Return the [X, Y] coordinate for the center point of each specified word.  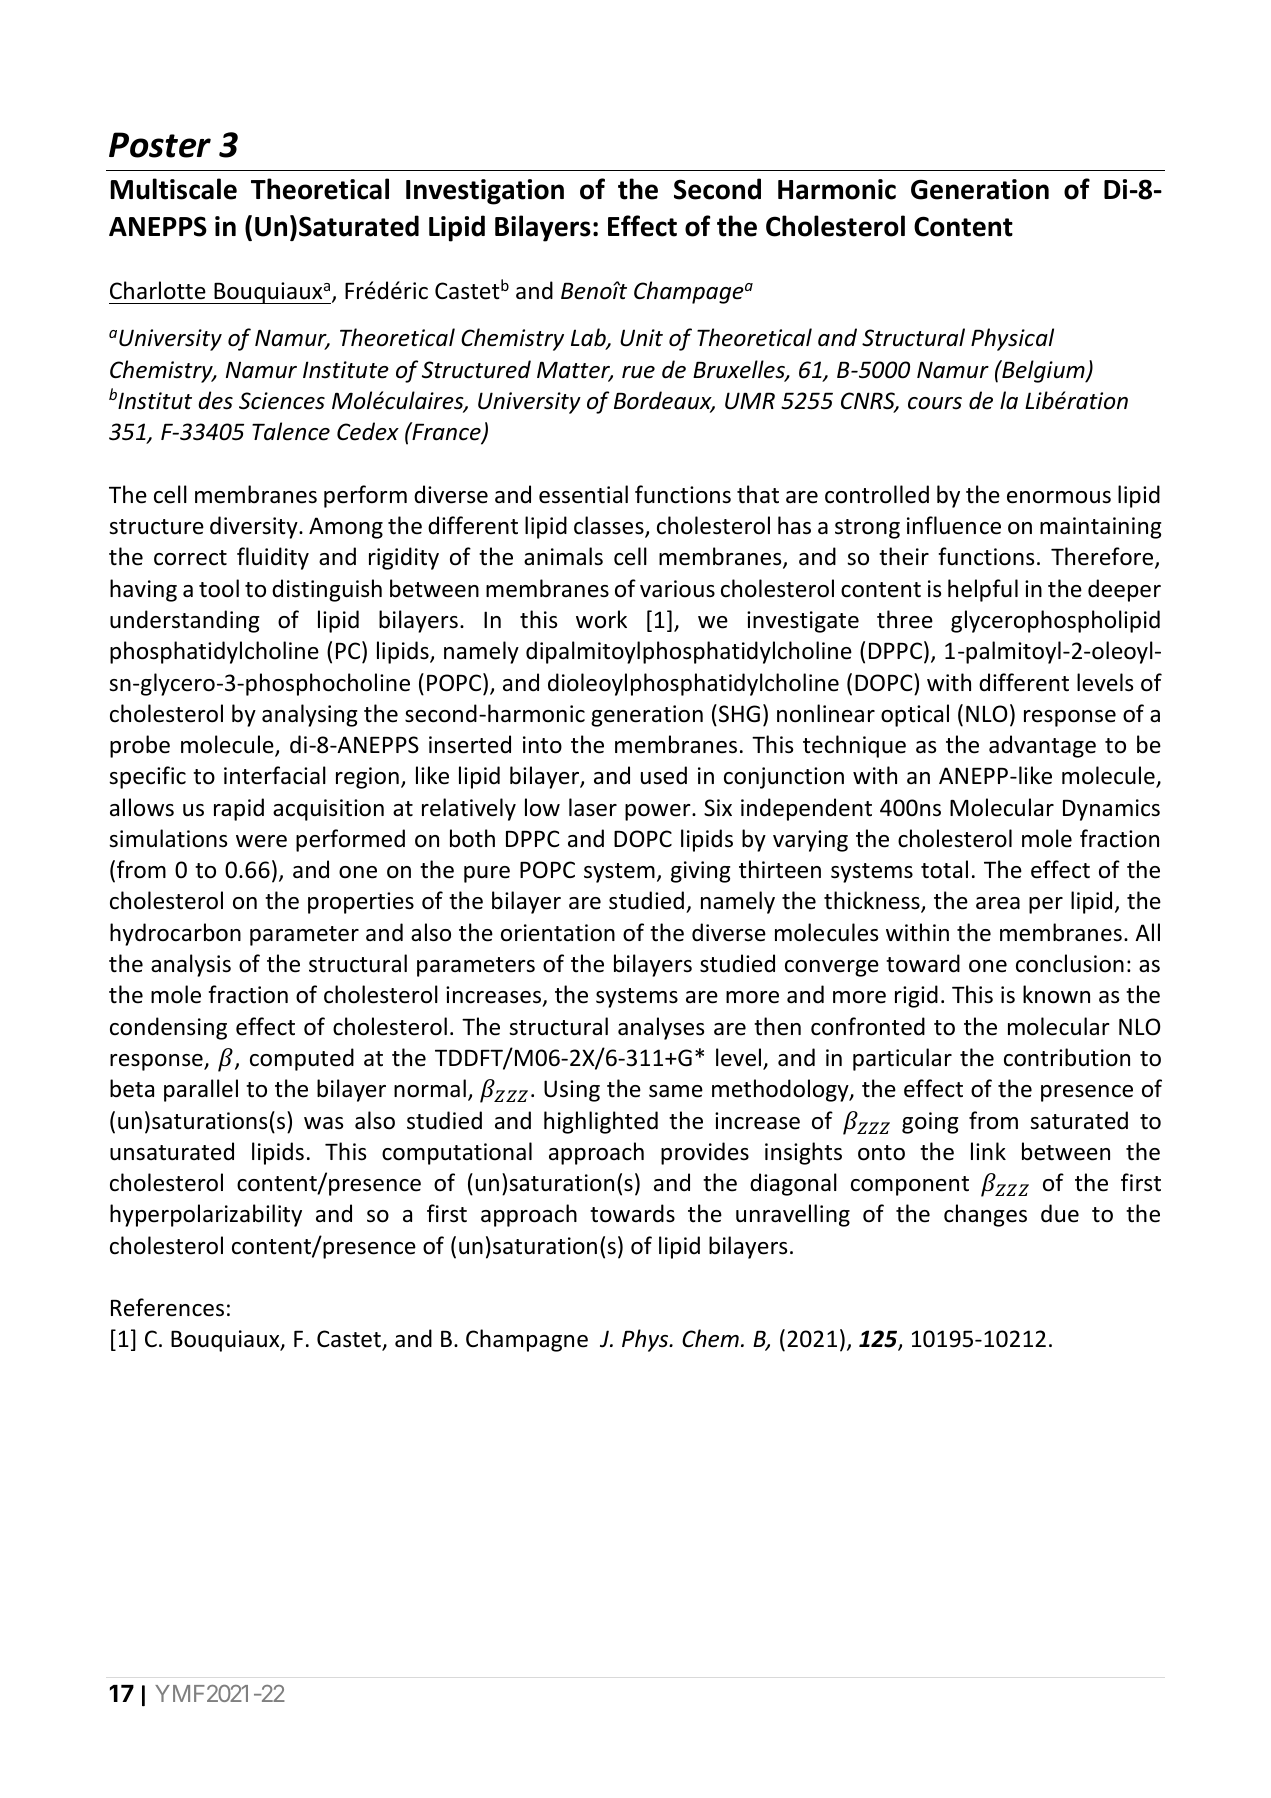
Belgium [1043, 371]
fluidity [273, 558]
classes [610, 526]
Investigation [485, 192]
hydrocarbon [175, 934]
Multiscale [174, 189]
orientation [558, 933]
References [167, 1307]
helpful [983, 590]
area [998, 903]
